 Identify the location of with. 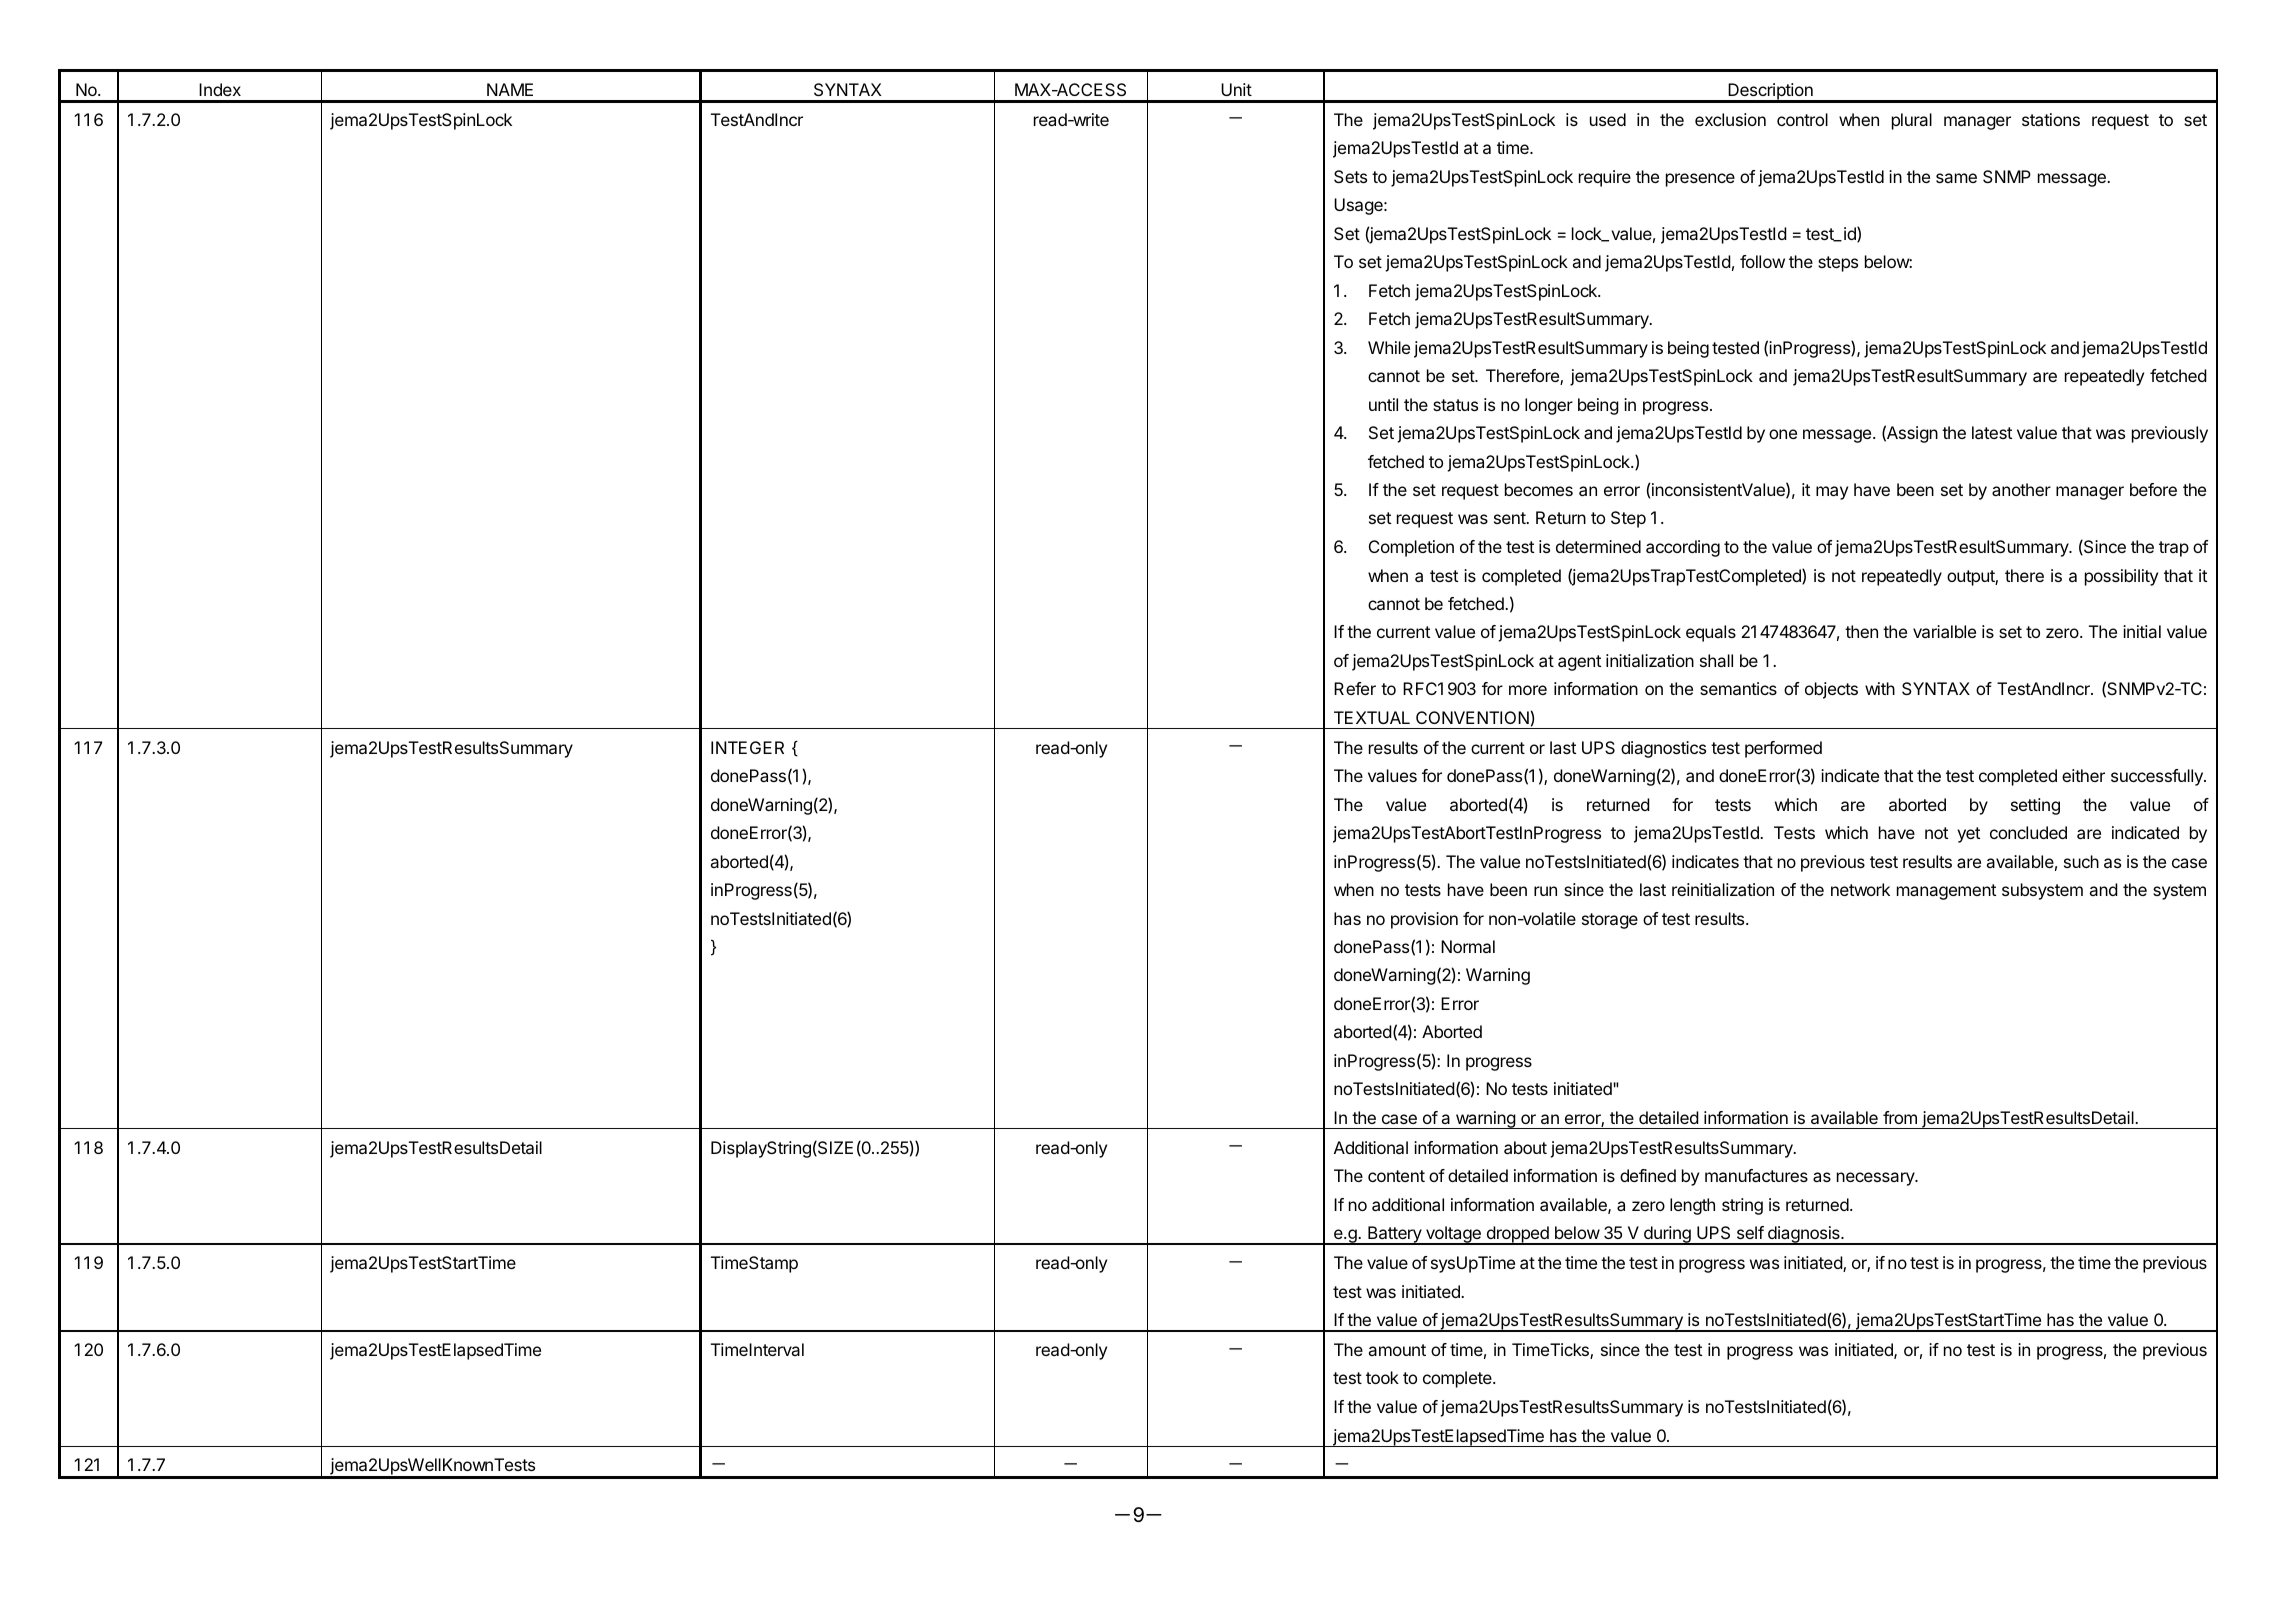
(1880, 688).
